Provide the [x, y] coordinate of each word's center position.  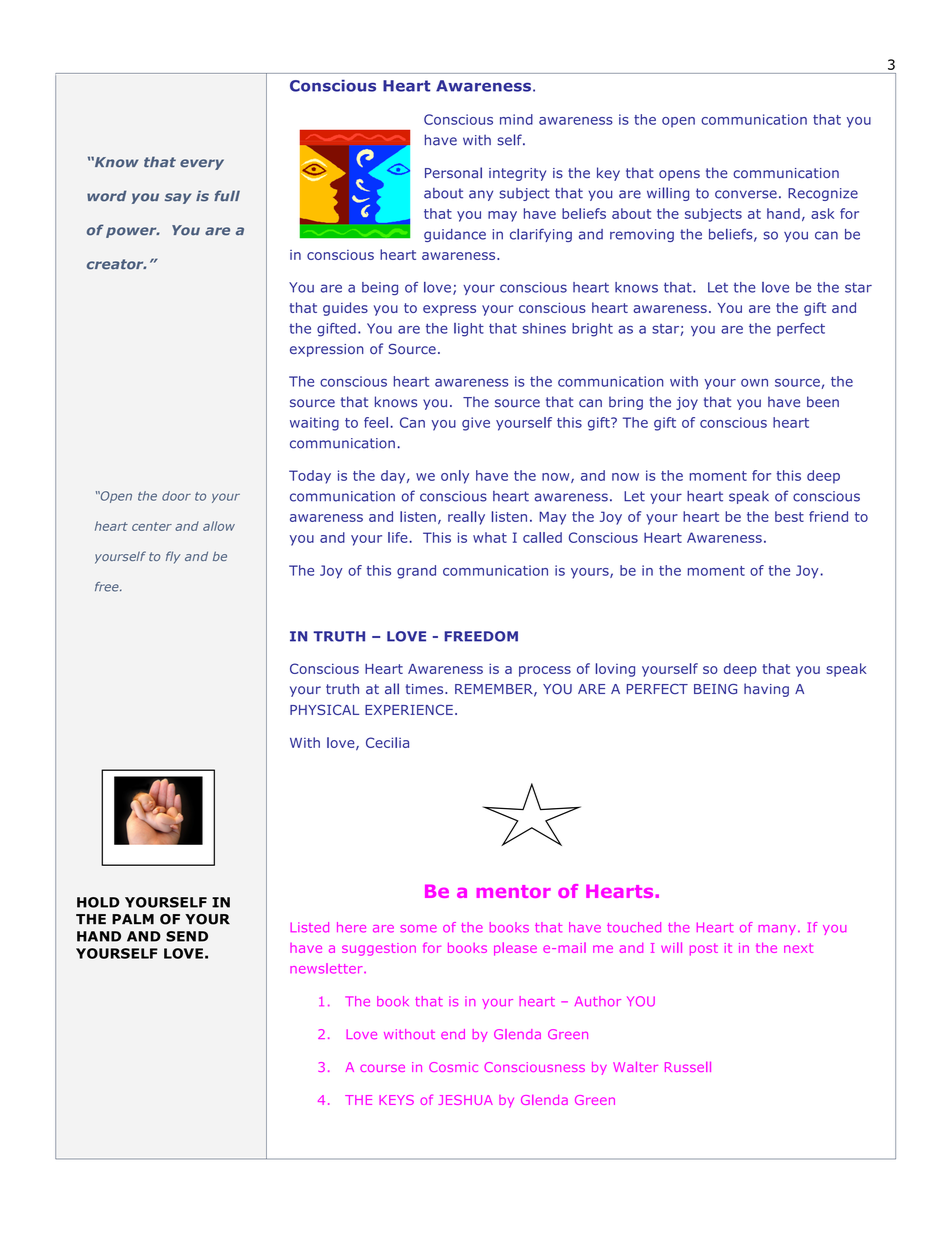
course [382, 1068]
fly [173, 557]
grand [416, 572]
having [766, 690]
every [202, 164]
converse [746, 194]
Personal [453, 173]
